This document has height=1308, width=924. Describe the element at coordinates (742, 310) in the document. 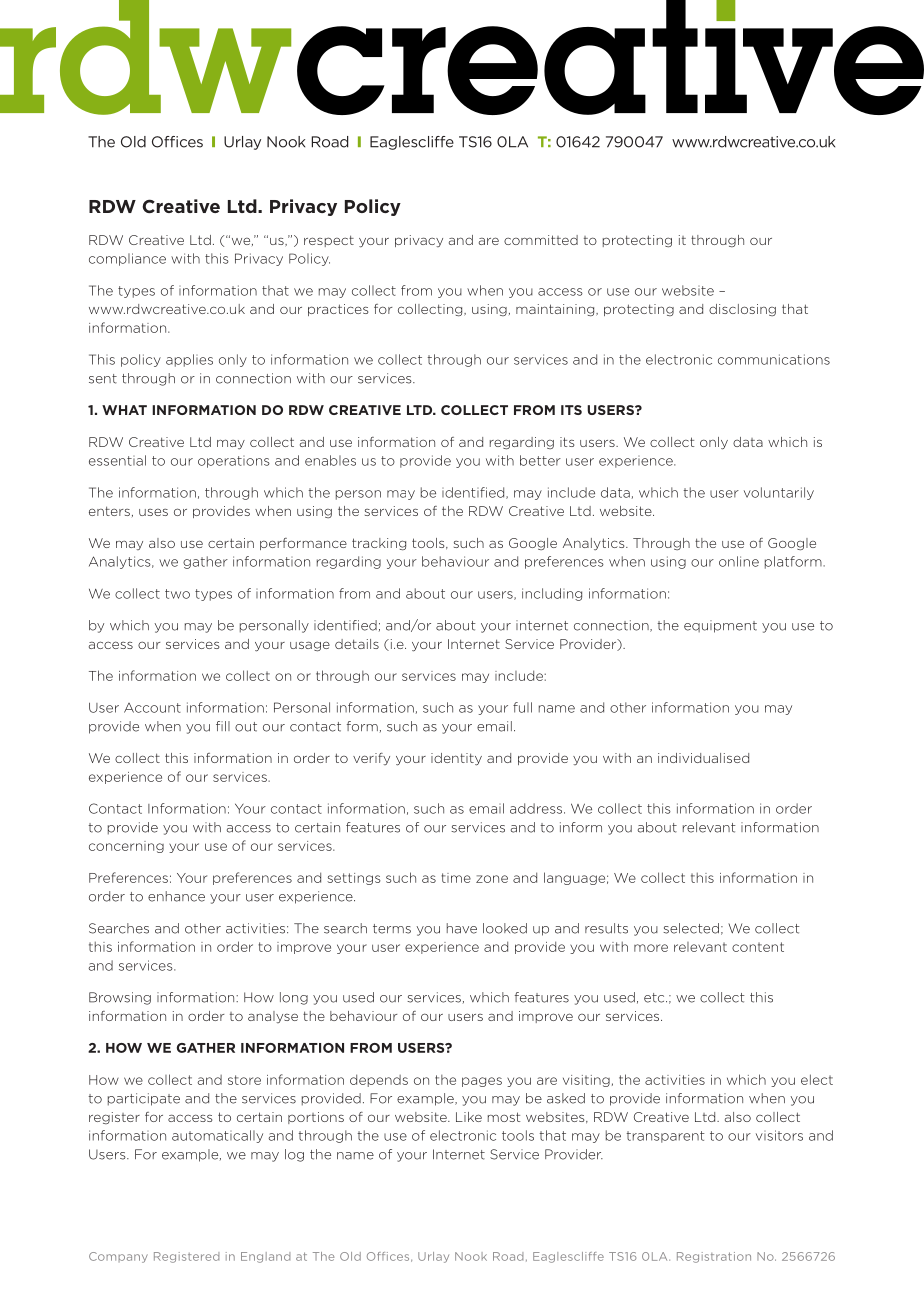

I see `disclosing` at that location.
